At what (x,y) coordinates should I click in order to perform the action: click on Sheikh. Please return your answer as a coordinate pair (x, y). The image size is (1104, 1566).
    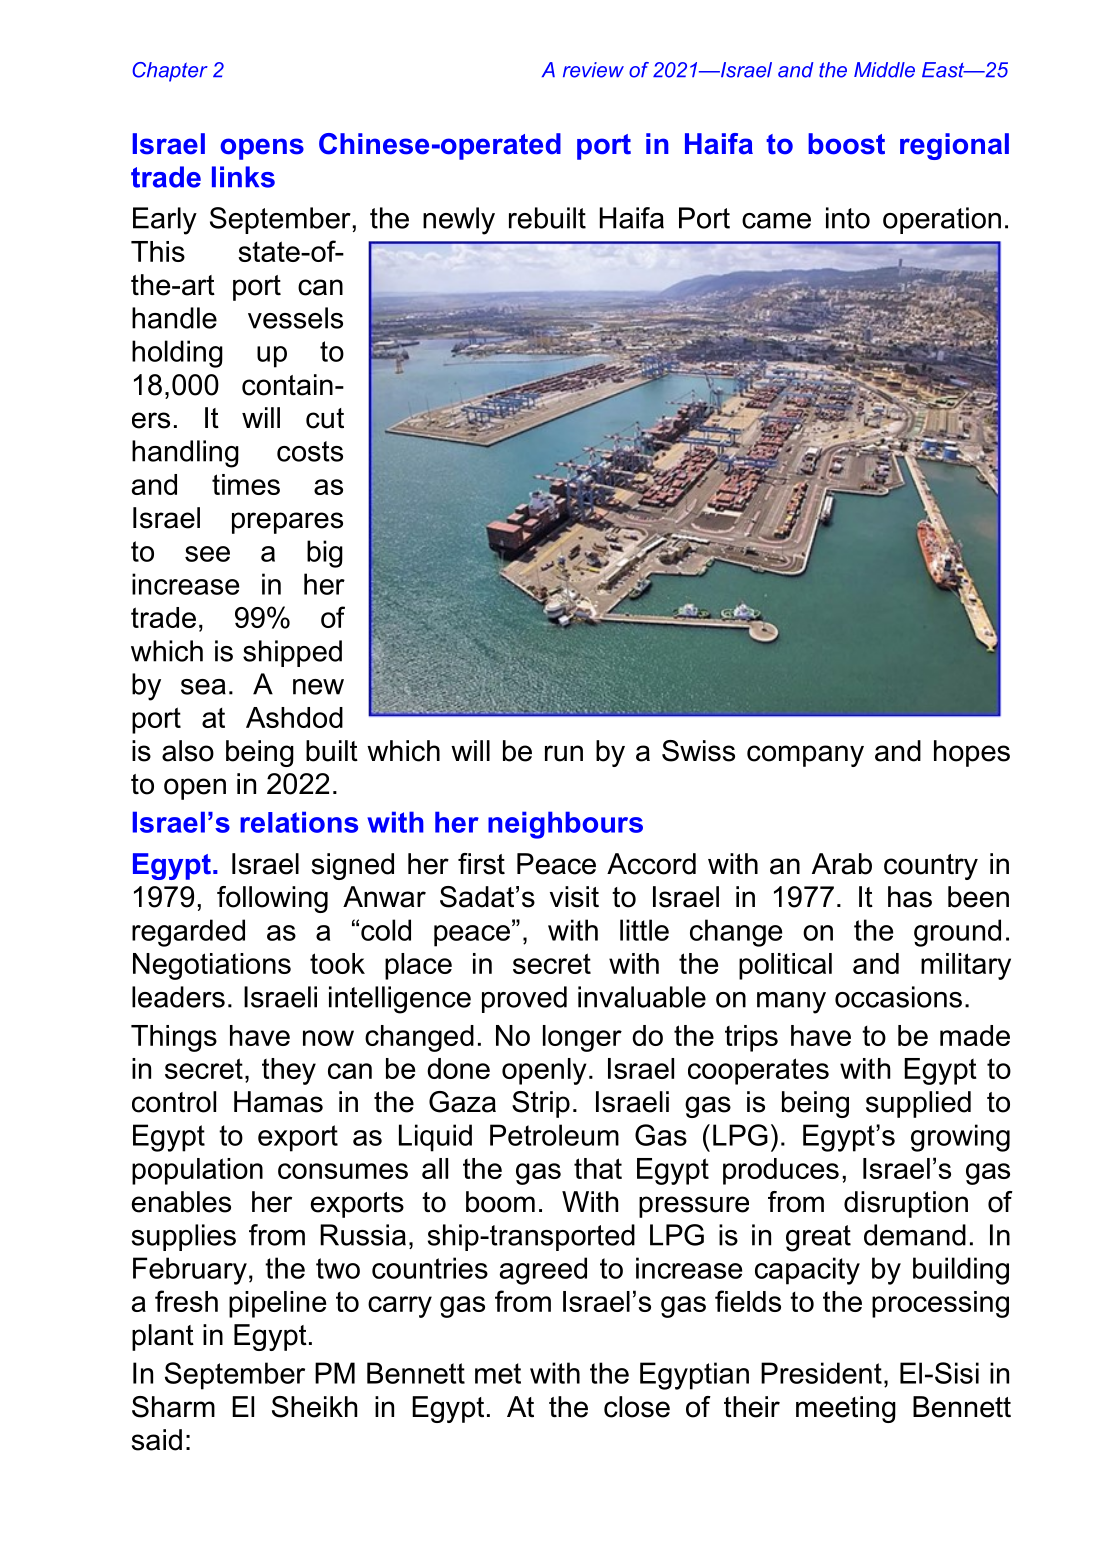
    Looking at the image, I should click on (314, 1407).
